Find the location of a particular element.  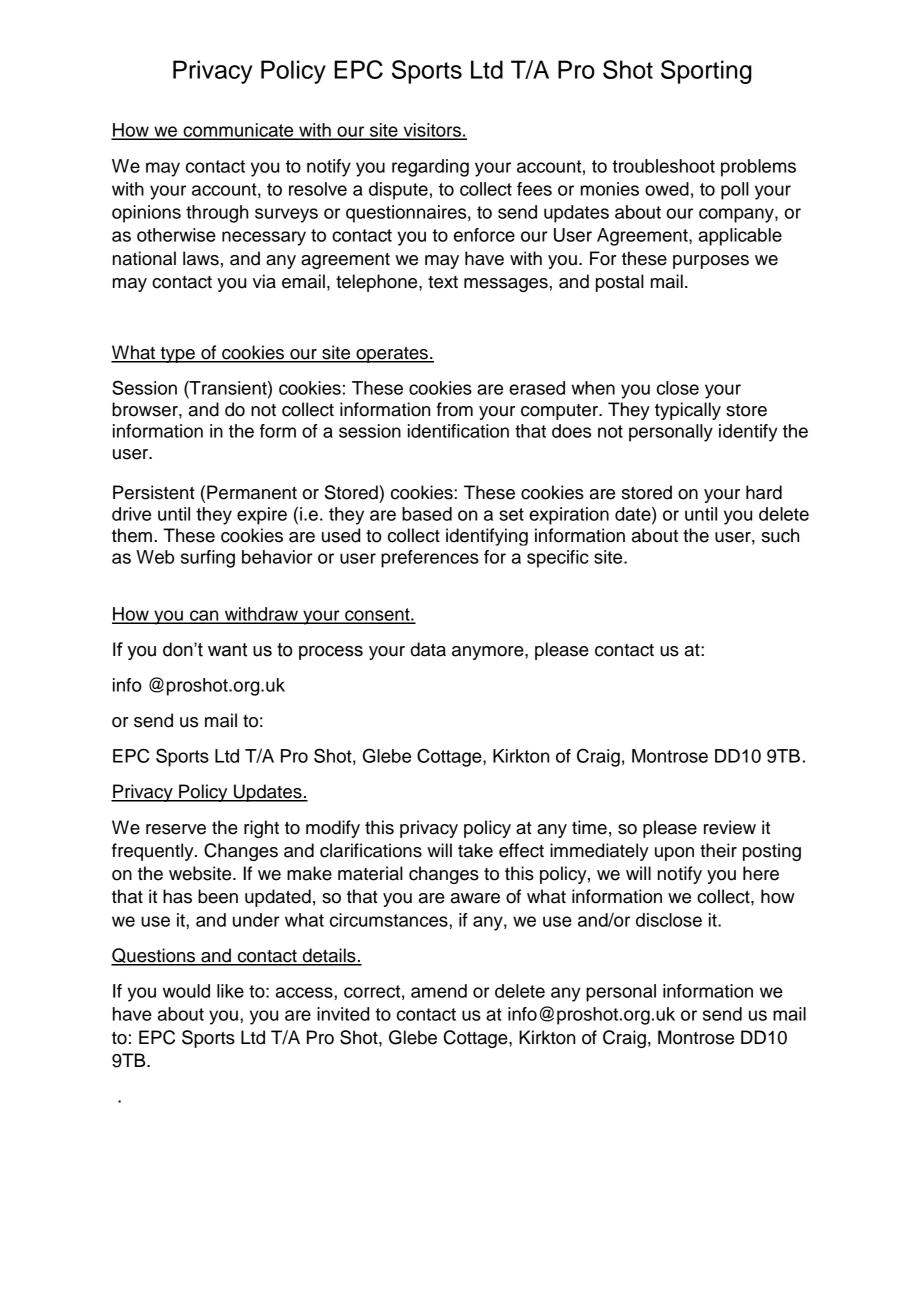

review is located at coordinates (730, 827).
